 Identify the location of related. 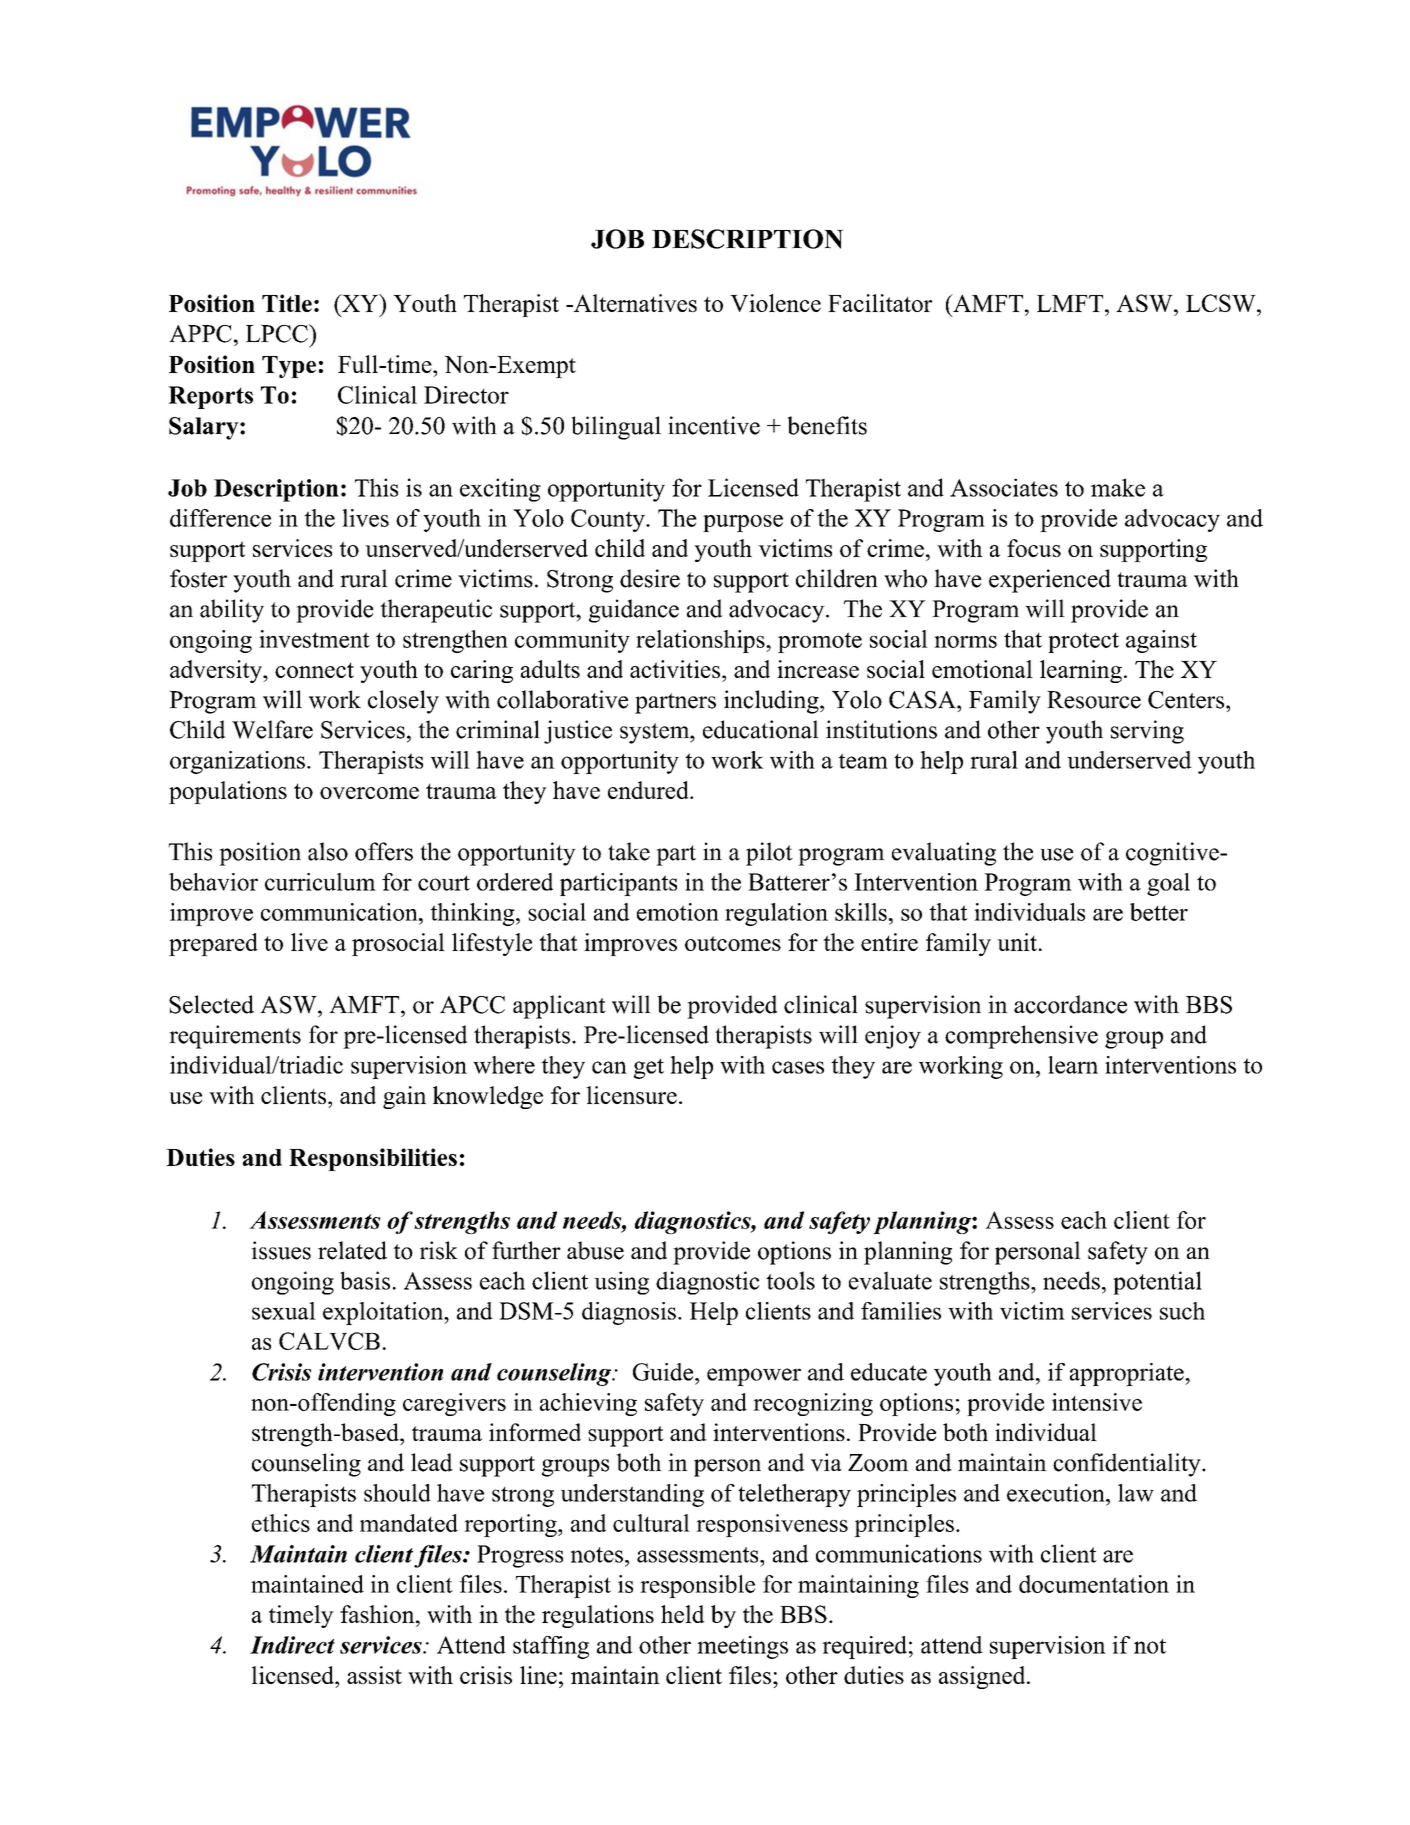
(352, 1250).
